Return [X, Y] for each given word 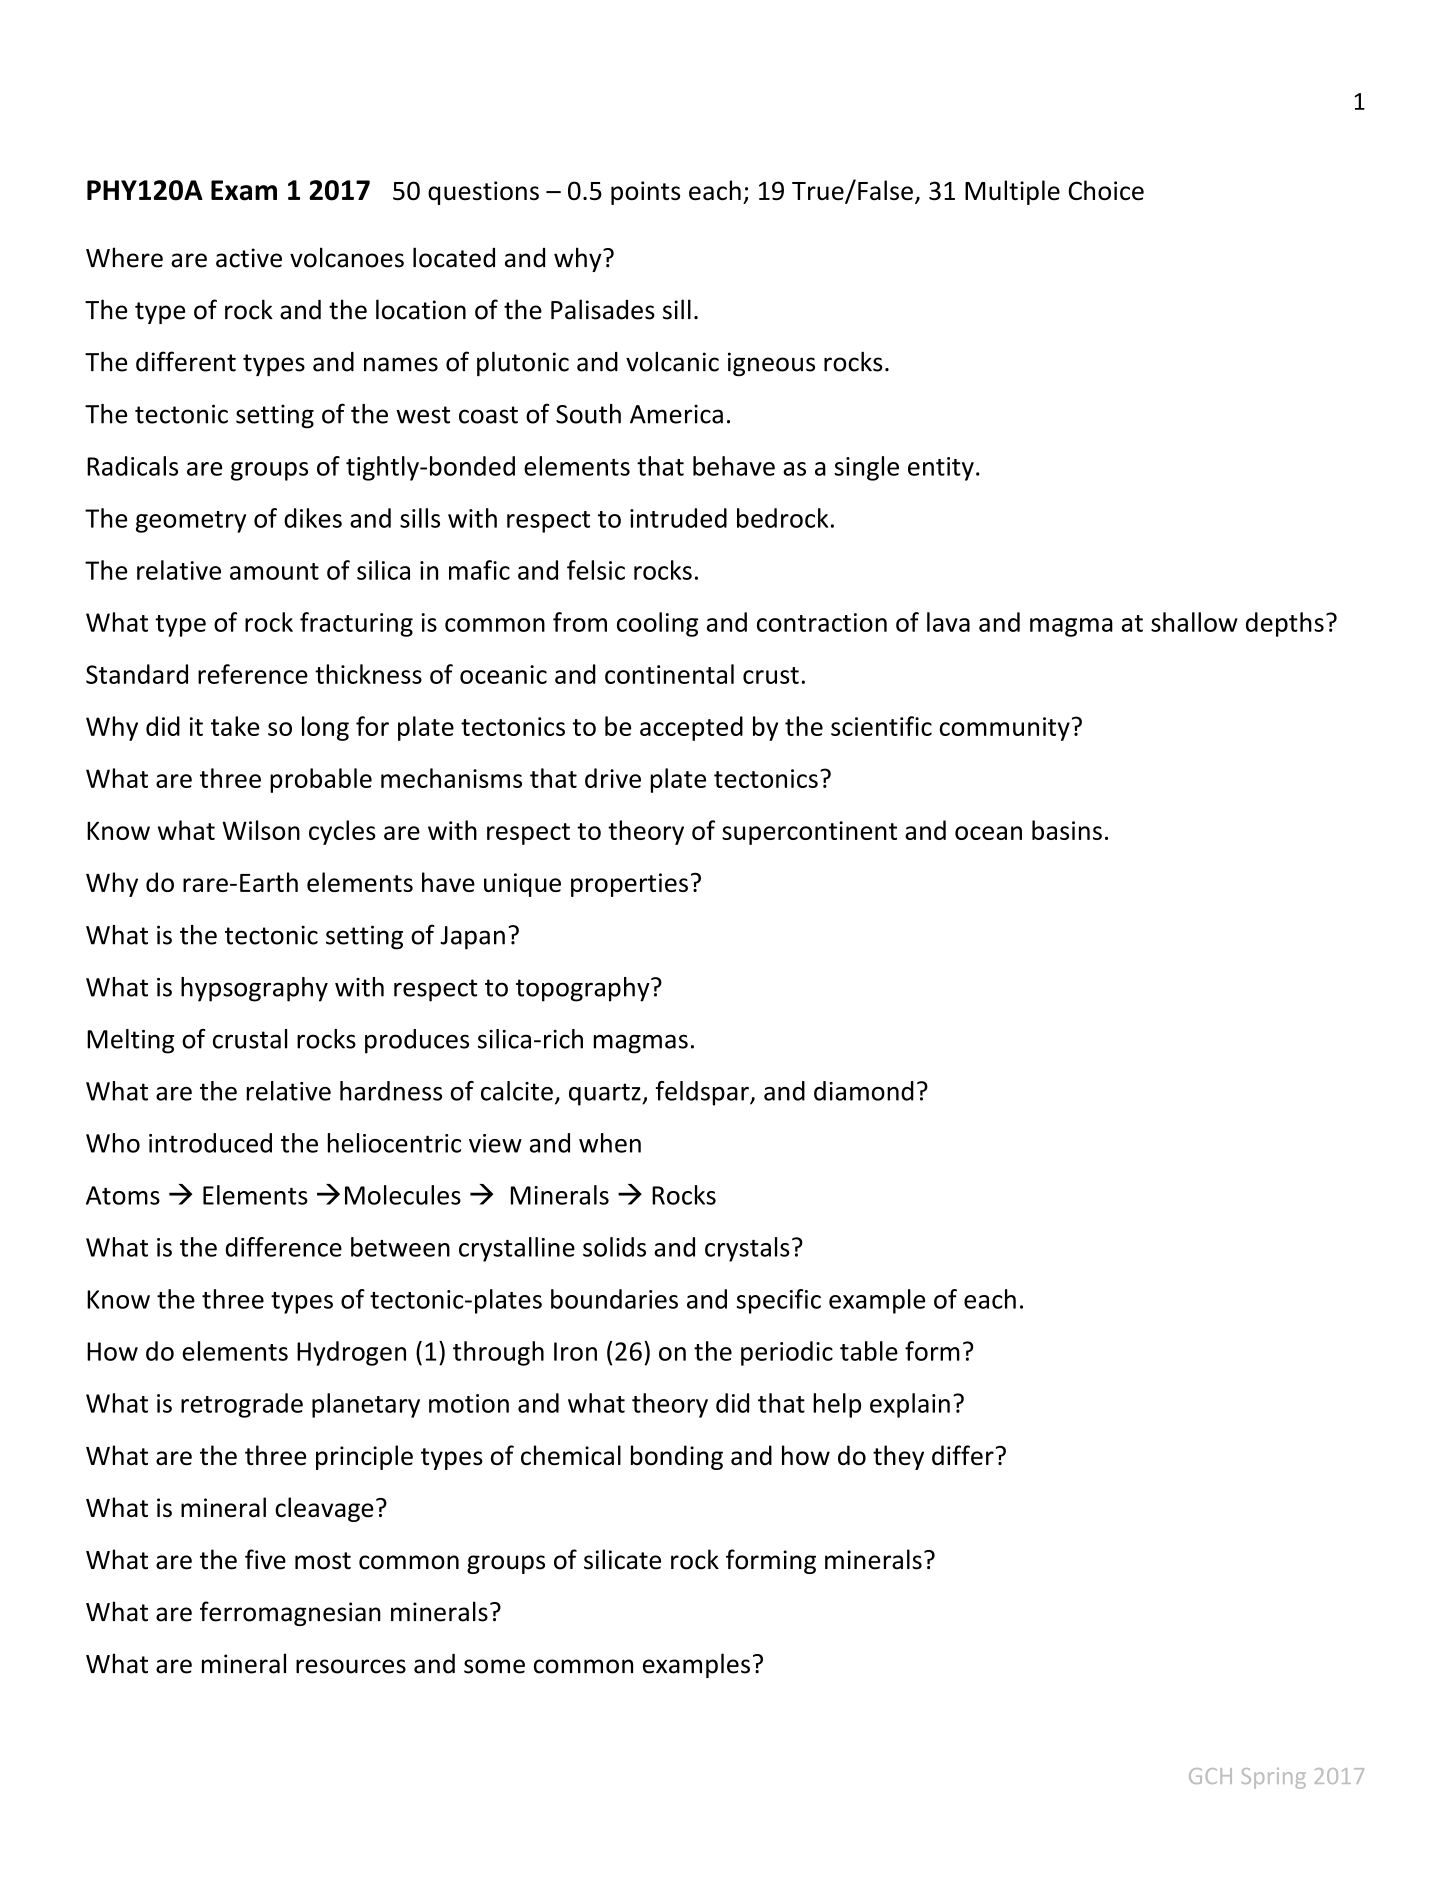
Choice [1106, 190]
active [249, 258]
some [494, 1666]
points [645, 193]
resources [351, 1666]
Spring [1273, 1778]
